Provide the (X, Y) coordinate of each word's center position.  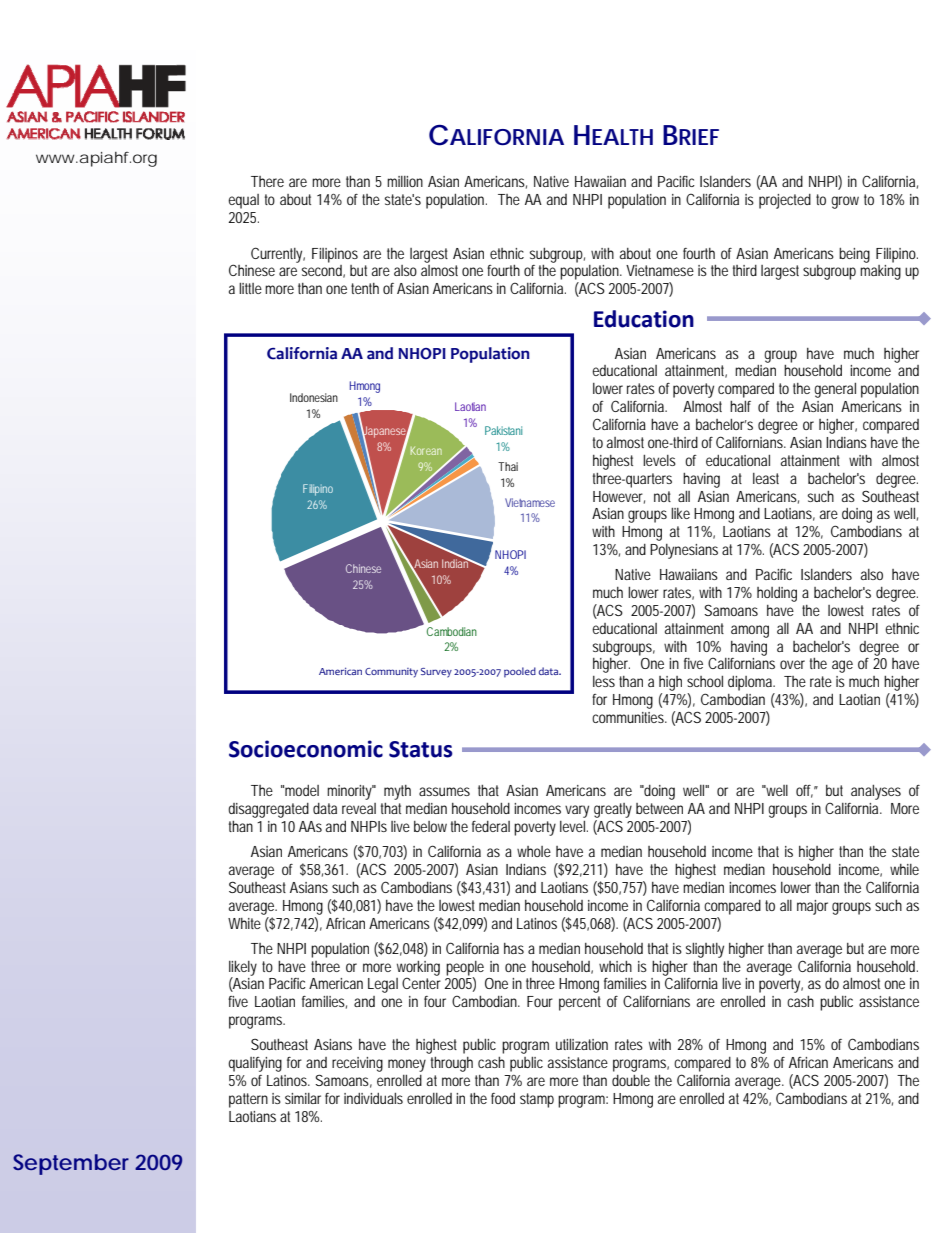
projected (785, 201)
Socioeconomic (306, 749)
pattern (248, 1100)
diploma (751, 683)
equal (243, 201)
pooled (520, 672)
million (405, 181)
